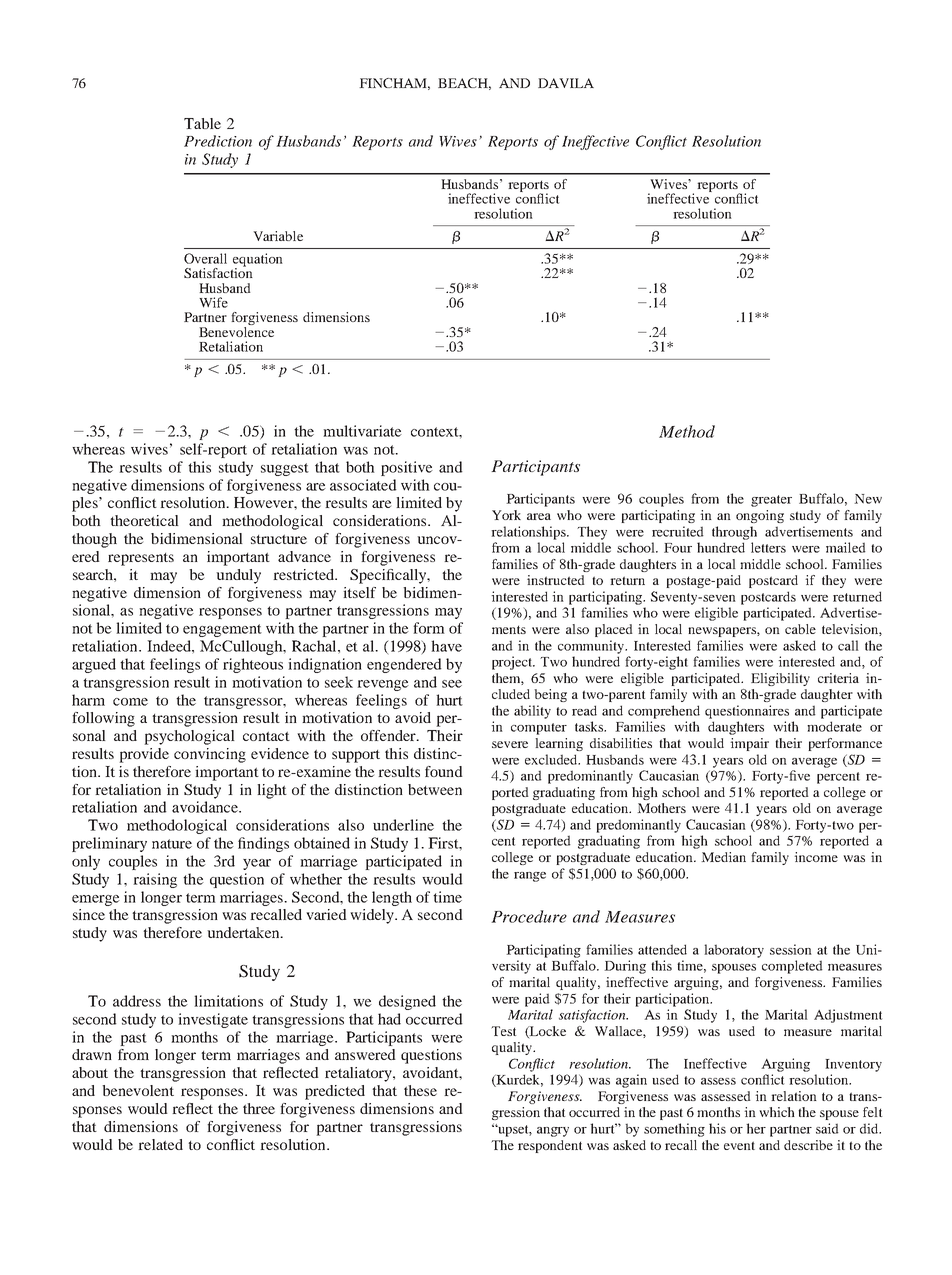 The width and height of the document is (952, 1275). What do you see at coordinates (530, 877) in the document?
I see `range` at bounding box center [530, 877].
